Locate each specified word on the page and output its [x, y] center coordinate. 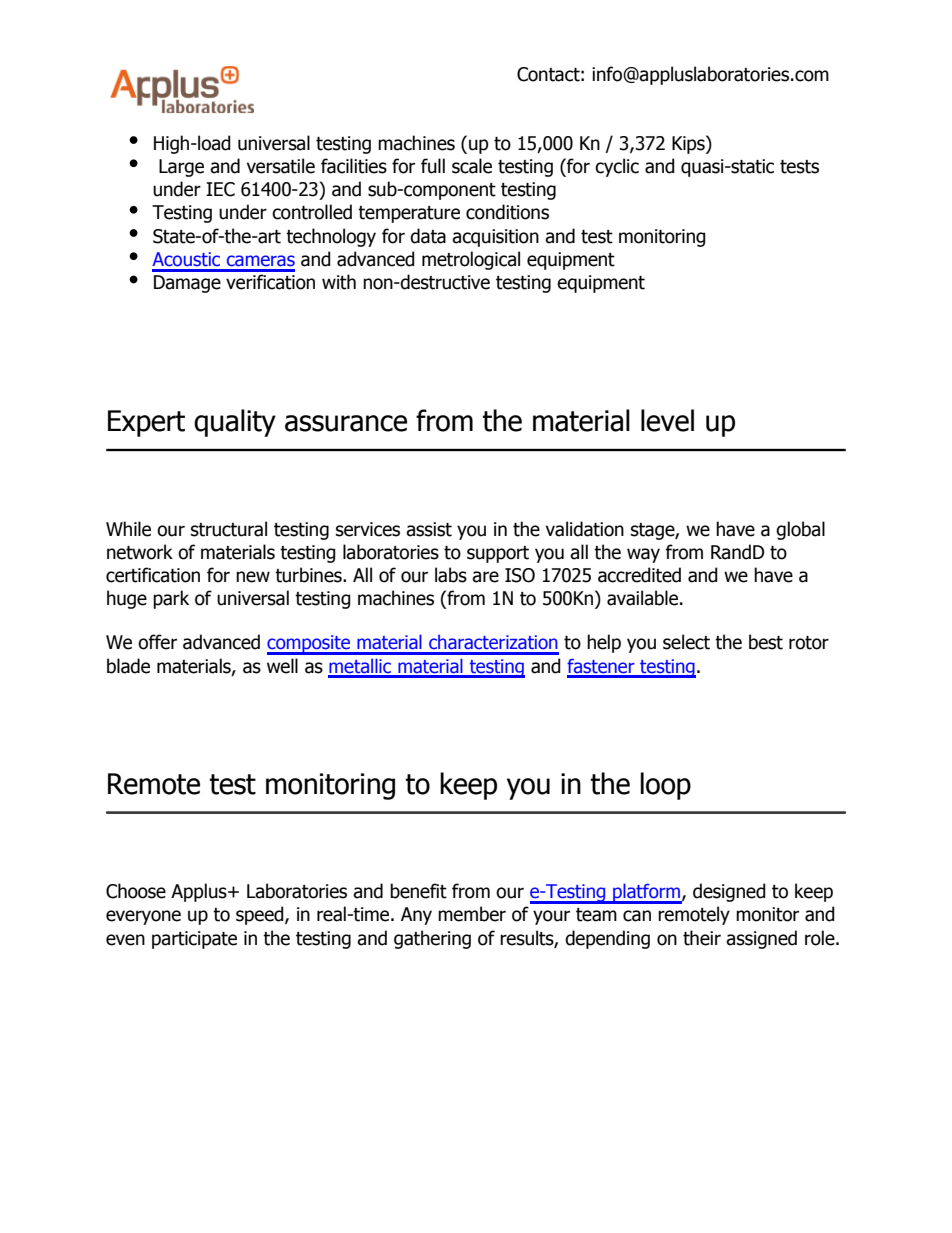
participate [194, 940]
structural [229, 529]
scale [472, 166]
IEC [220, 189]
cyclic [617, 167]
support [498, 554]
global [800, 530]
